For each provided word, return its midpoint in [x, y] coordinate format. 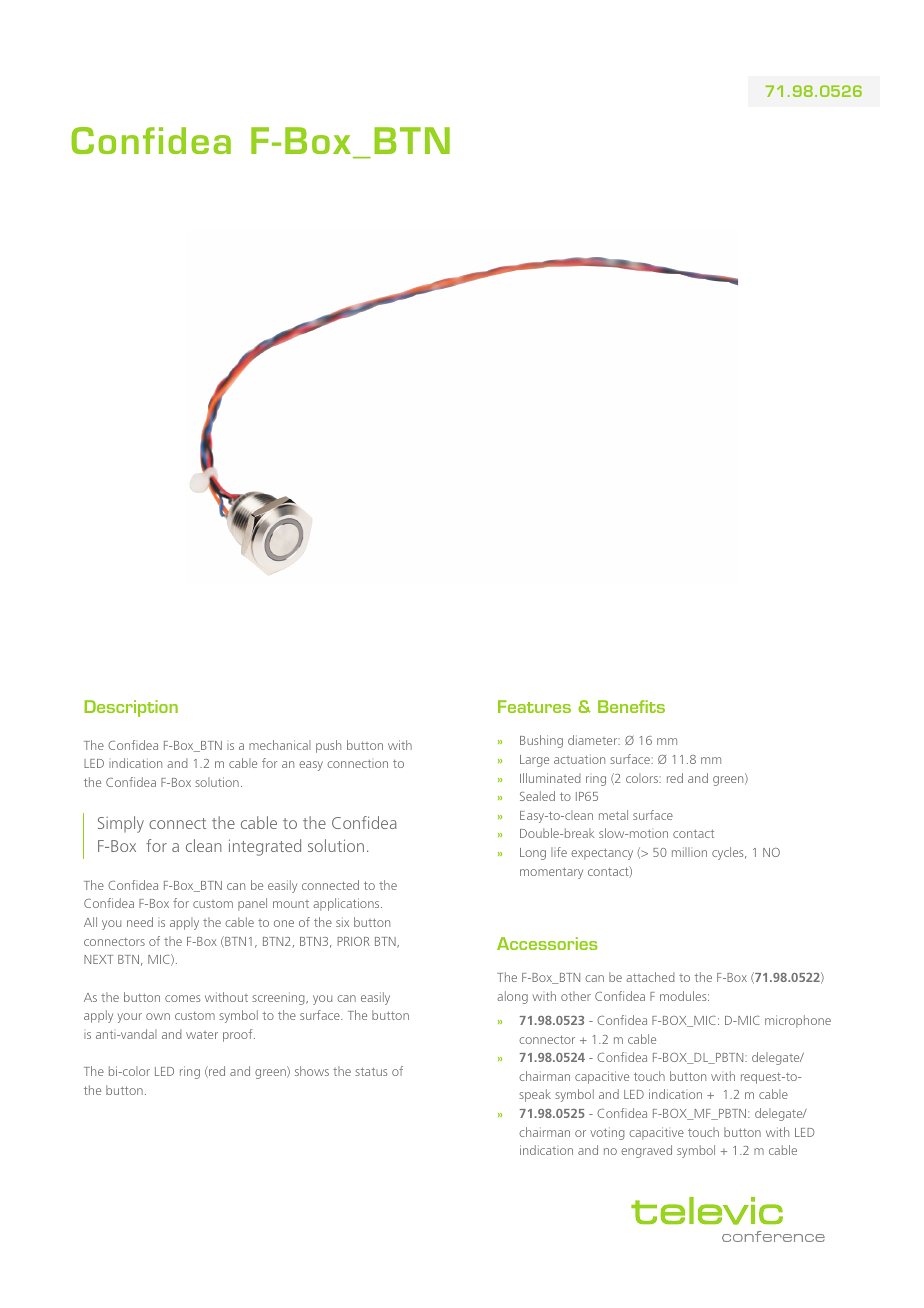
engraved [646, 1151]
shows [312, 1071]
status [371, 1072]
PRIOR [354, 941]
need [140, 922]
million [689, 852]
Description [131, 708]
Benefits [631, 706]
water [202, 1035]
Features [534, 706]
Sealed [537, 796]
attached [650, 977]
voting [607, 1133]
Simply [121, 824]
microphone [798, 1021]
